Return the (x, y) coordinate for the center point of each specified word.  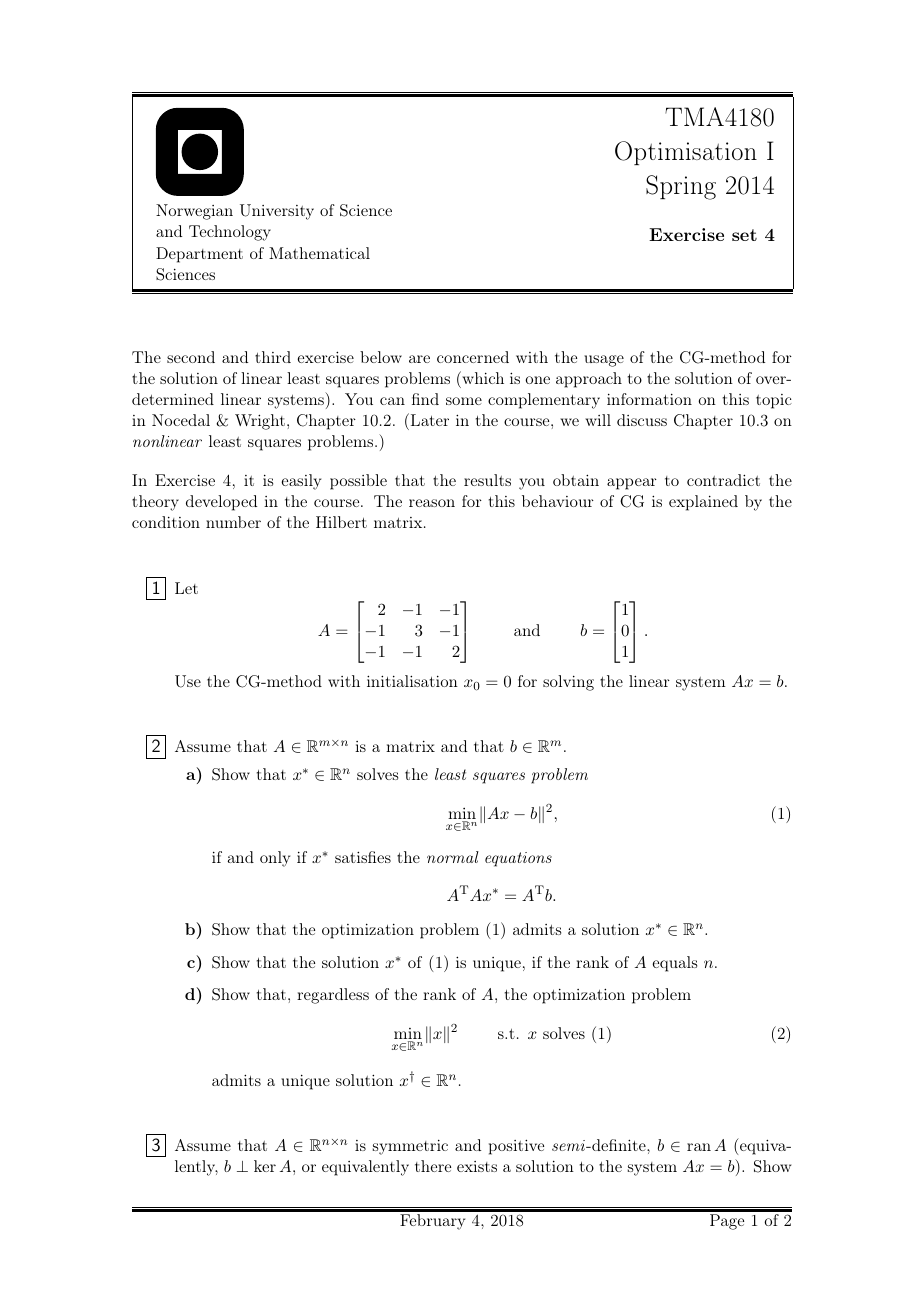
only (275, 859)
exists (477, 1166)
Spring (681, 187)
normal (453, 857)
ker (265, 1166)
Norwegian (194, 212)
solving (568, 683)
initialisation (412, 681)
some (464, 401)
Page (727, 1222)
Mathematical (319, 253)
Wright (260, 422)
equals (674, 964)
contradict (723, 480)
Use (188, 681)
